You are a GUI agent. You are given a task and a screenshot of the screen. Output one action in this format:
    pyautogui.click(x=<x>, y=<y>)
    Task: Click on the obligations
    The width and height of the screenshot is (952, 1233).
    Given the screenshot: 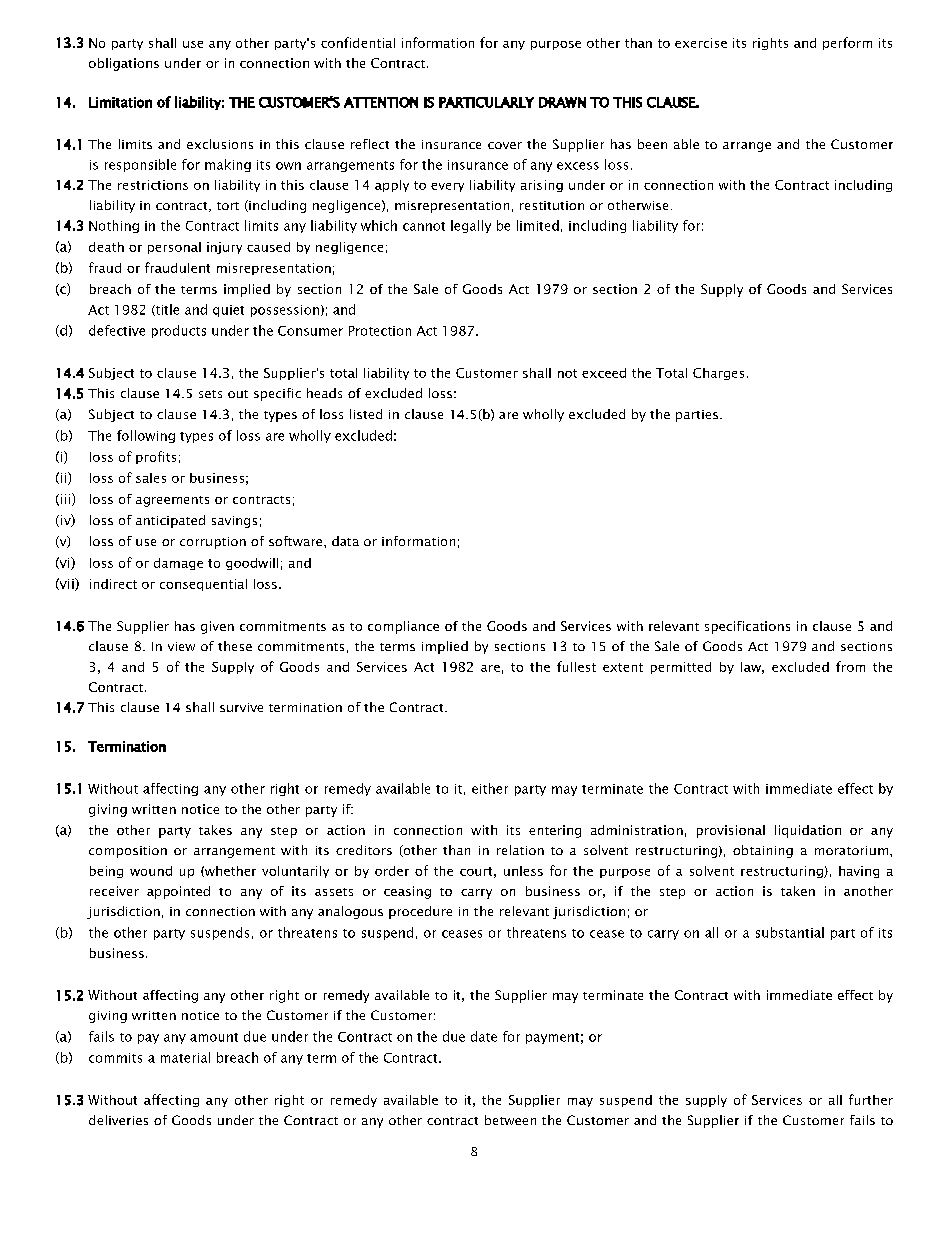 What is the action you would take?
    pyautogui.click(x=124, y=64)
